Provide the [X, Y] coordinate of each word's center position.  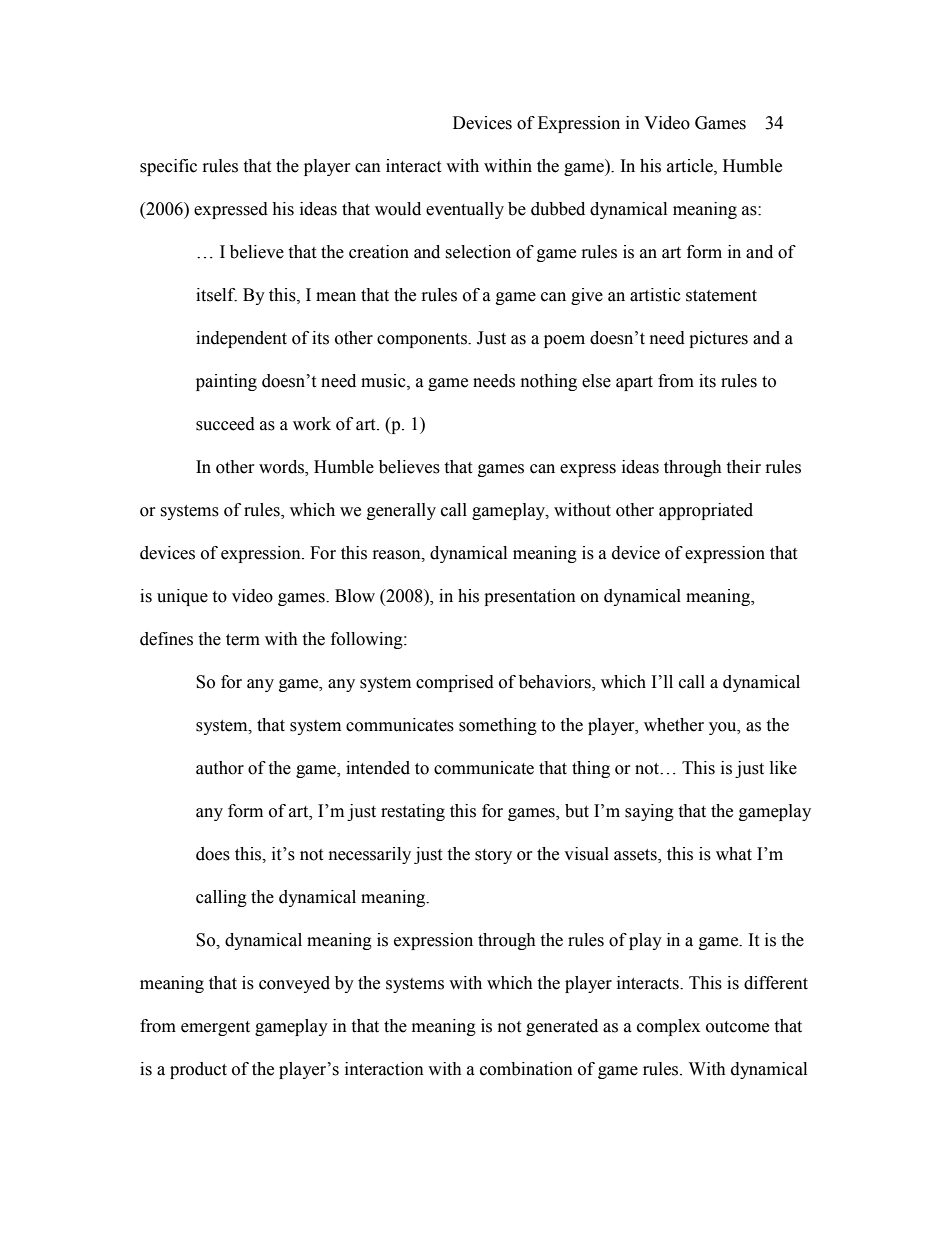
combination [526, 1069]
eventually [465, 210]
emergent [215, 1028]
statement [721, 296]
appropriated [706, 511]
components [423, 340]
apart [634, 383]
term [243, 640]
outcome [737, 1027]
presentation [530, 597]
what [734, 854]
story [493, 856]
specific [168, 167]
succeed [225, 424]
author [220, 768]
